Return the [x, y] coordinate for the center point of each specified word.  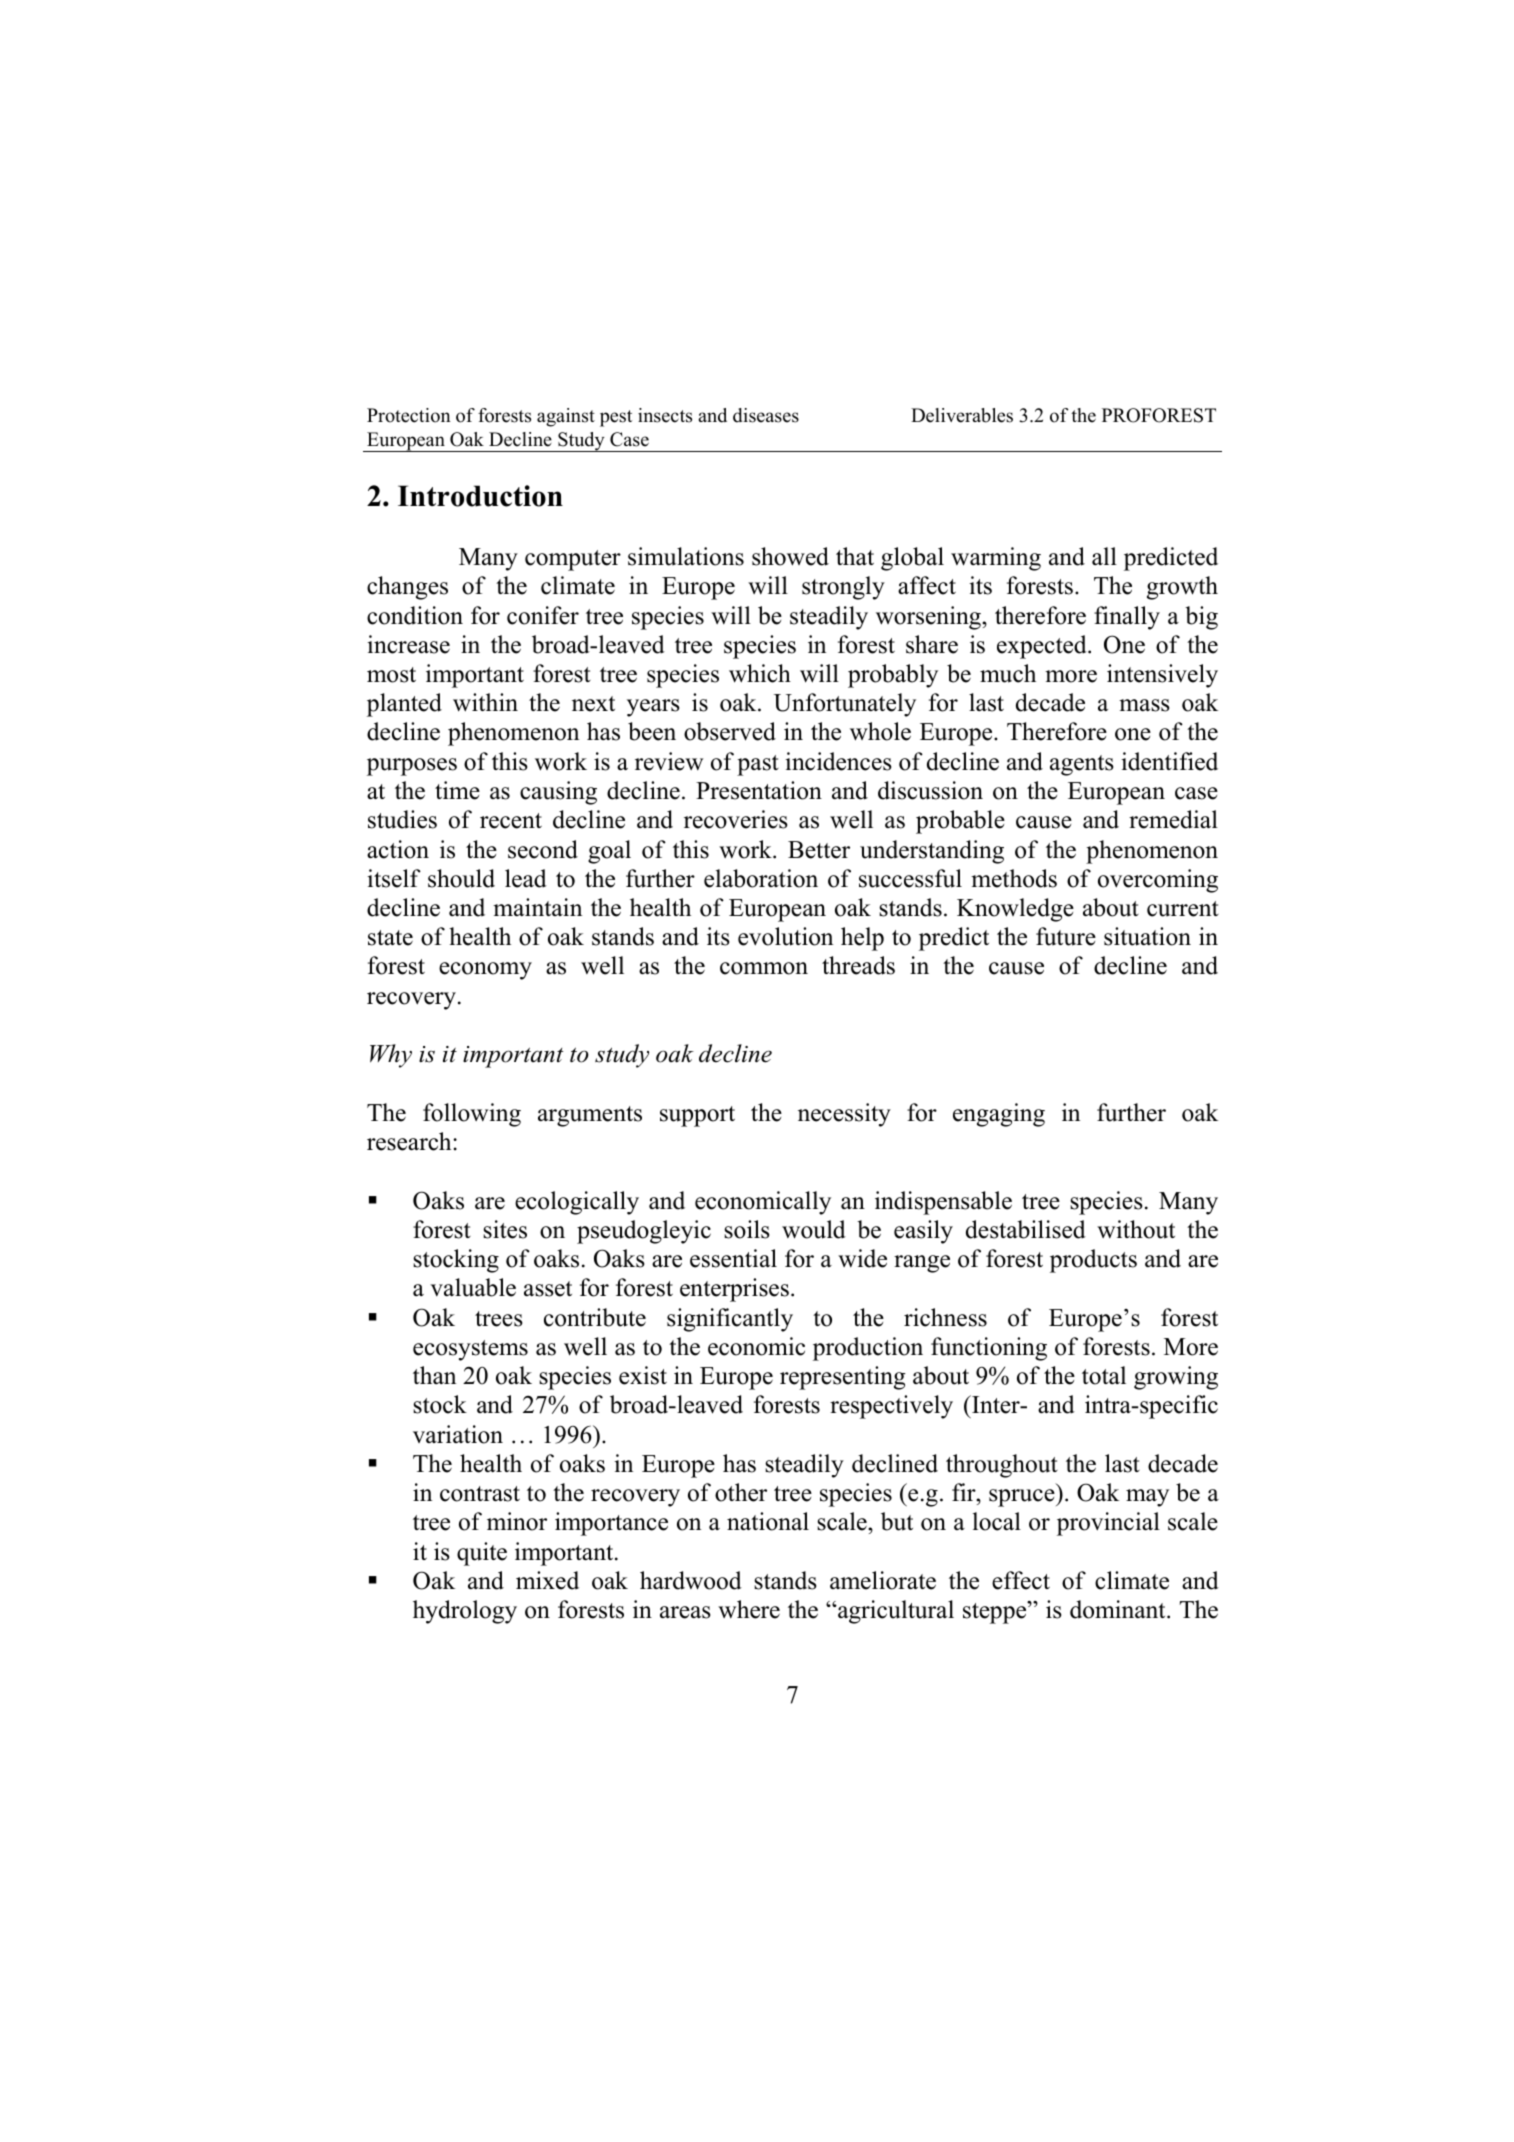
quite [482, 1554]
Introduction [480, 496]
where [749, 1609]
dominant [1119, 1609]
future [1066, 936]
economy [485, 971]
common [764, 968]
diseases [766, 415]
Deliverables [962, 415]
